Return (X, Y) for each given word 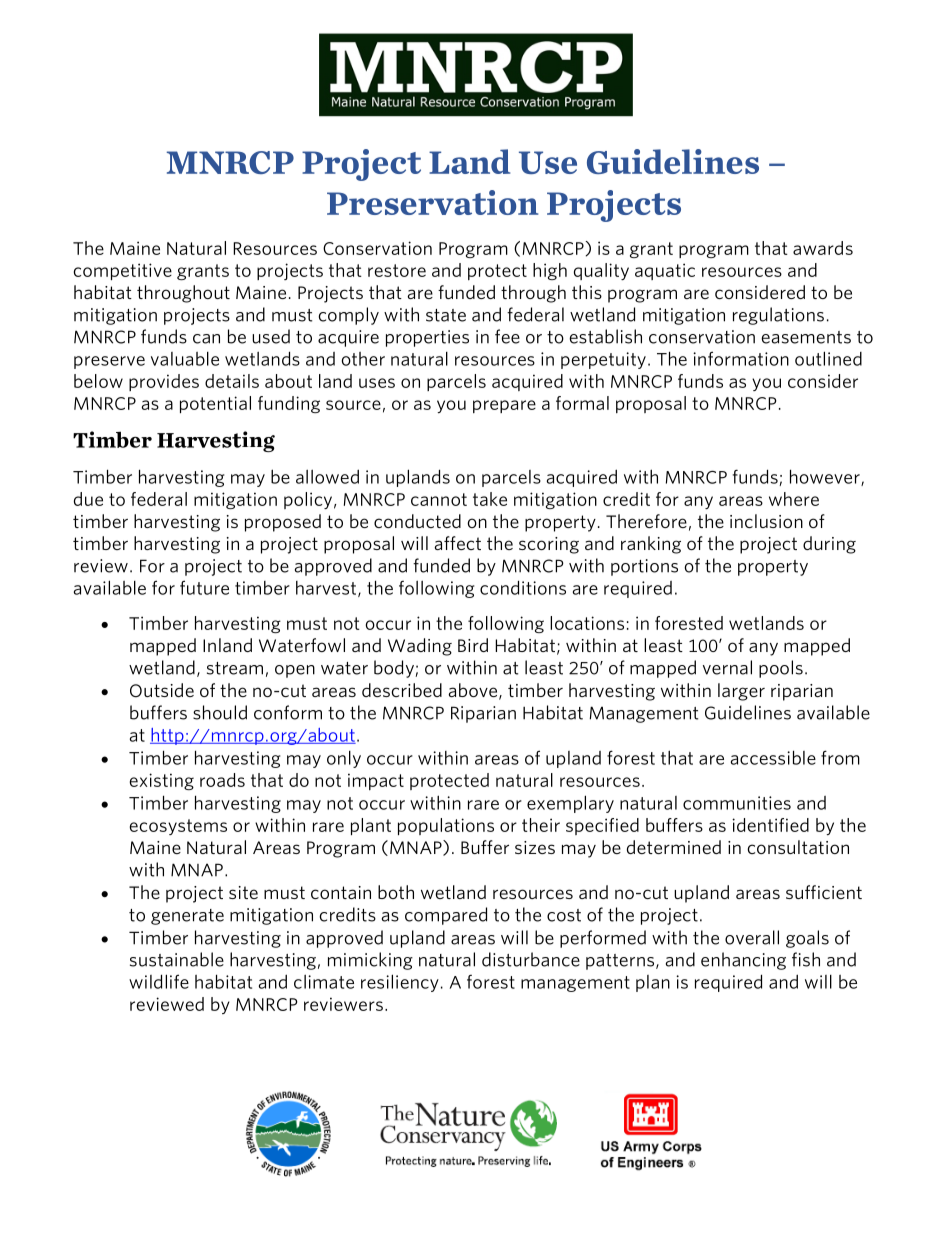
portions (644, 567)
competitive (122, 271)
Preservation (432, 202)
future (204, 587)
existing (161, 781)
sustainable (177, 959)
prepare (504, 406)
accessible (773, 757)
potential (215, 404)
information (741, 358)
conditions (523, 587)
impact (376, 781)
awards (823, 248)
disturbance (531, 959)
